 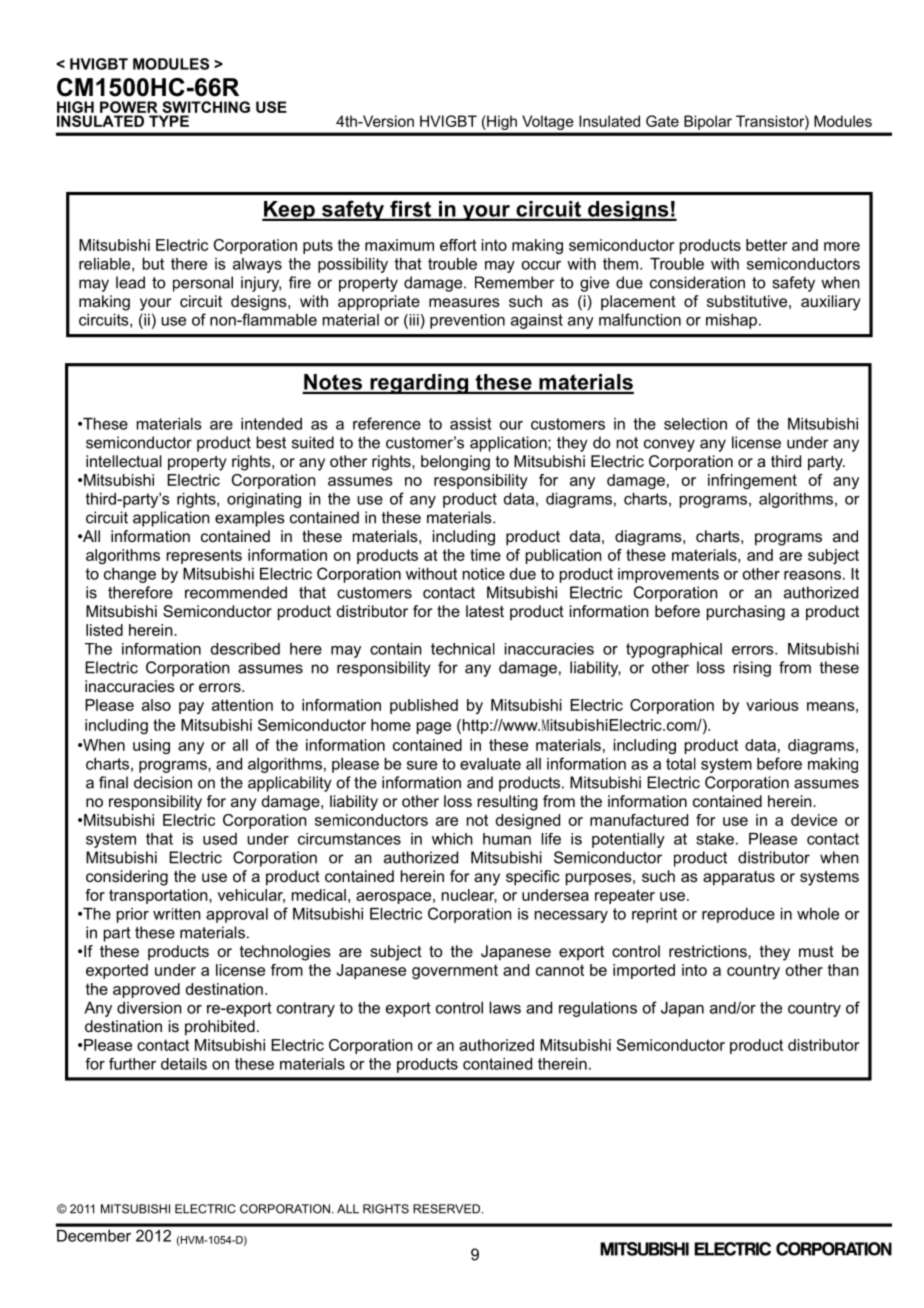 I want to click on details, so click(x=184, y=1064).
